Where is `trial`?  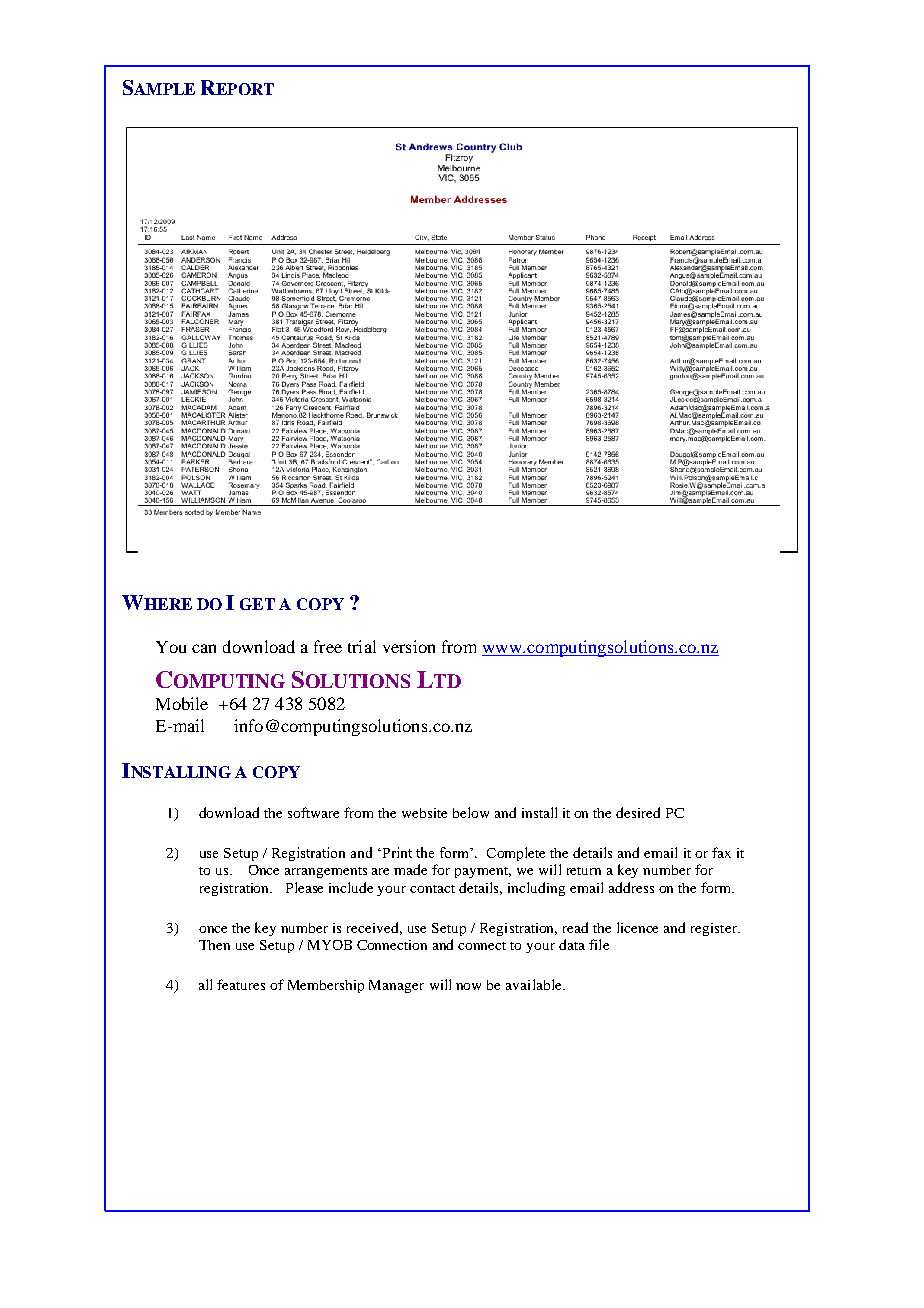
trial is located at coordinates (362, 646).
